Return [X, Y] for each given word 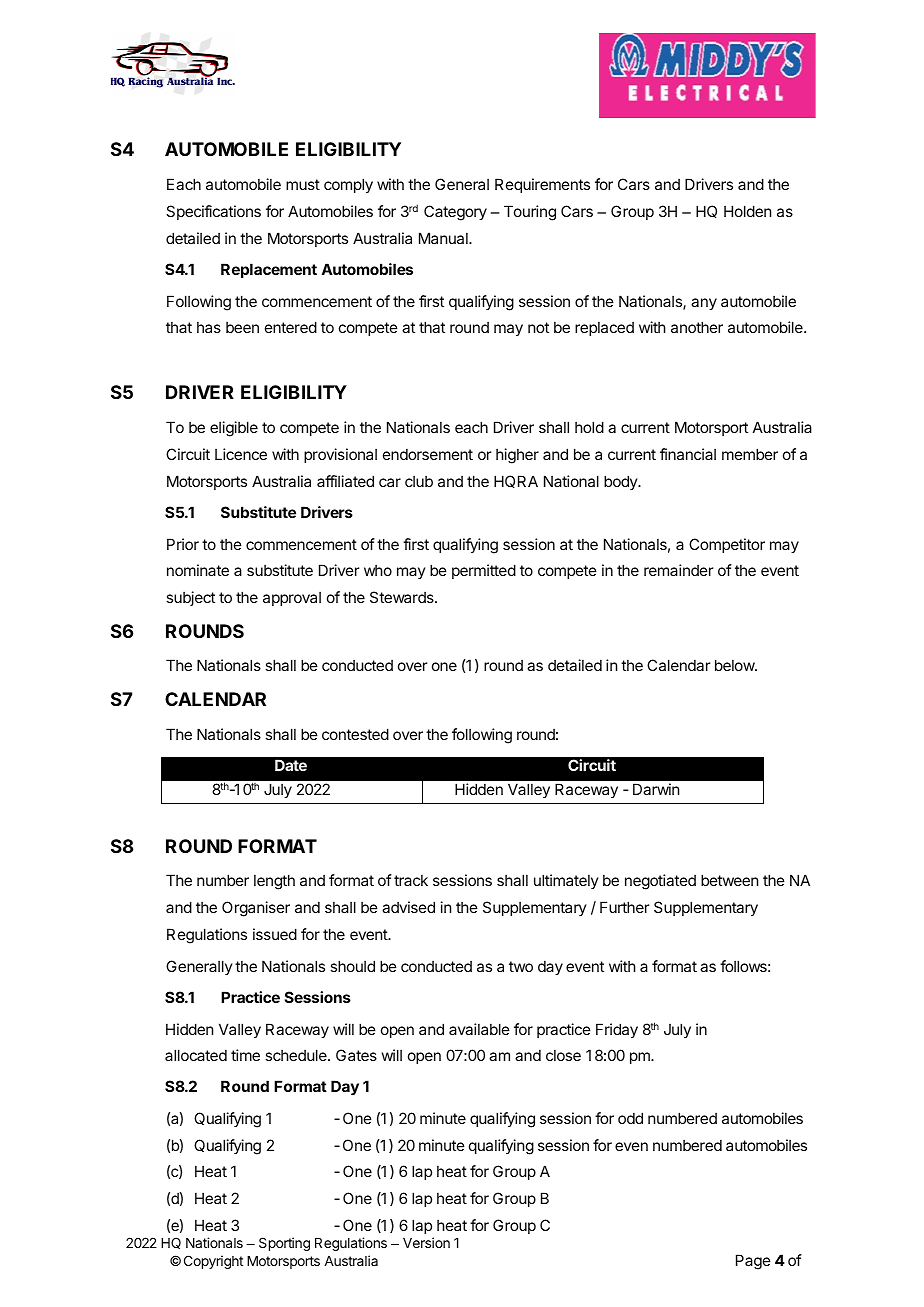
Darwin [656, 789]
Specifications [213, 212]
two [521, 966]
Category [455, 213]
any [704, 304]
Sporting [284, 1244]
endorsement [428, 454]
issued [275, 934]
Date [291, 765]
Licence [241, 454]
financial [688, 454]
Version [426, 1242]
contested [355, 734]
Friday [617, 1030]
